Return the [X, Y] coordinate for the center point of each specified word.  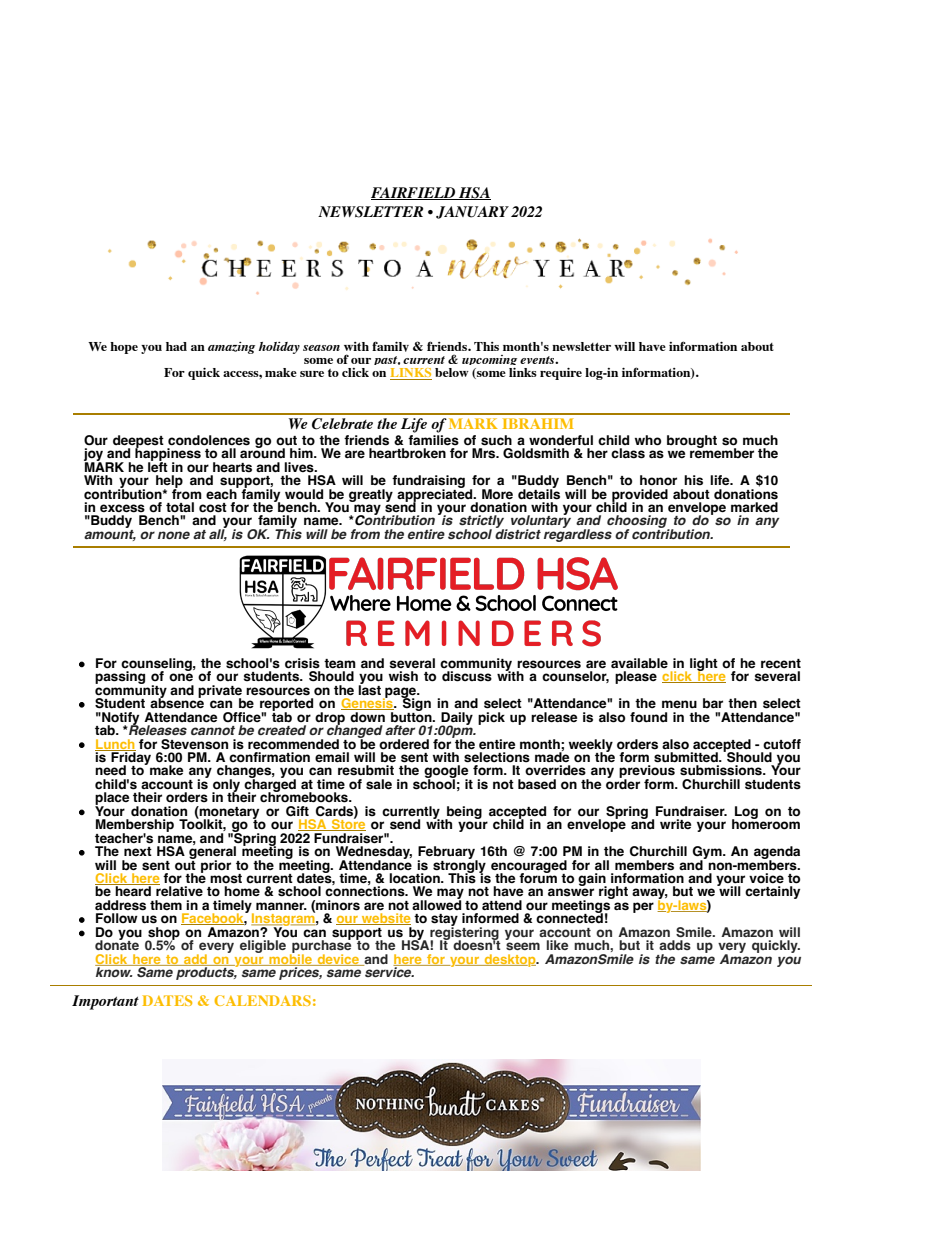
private [220, 692]
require [561, 374]
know [114, 971]
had [176, 346]
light [704, 665]
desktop [510, 960]
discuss [467, 676]
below [452, 372]
